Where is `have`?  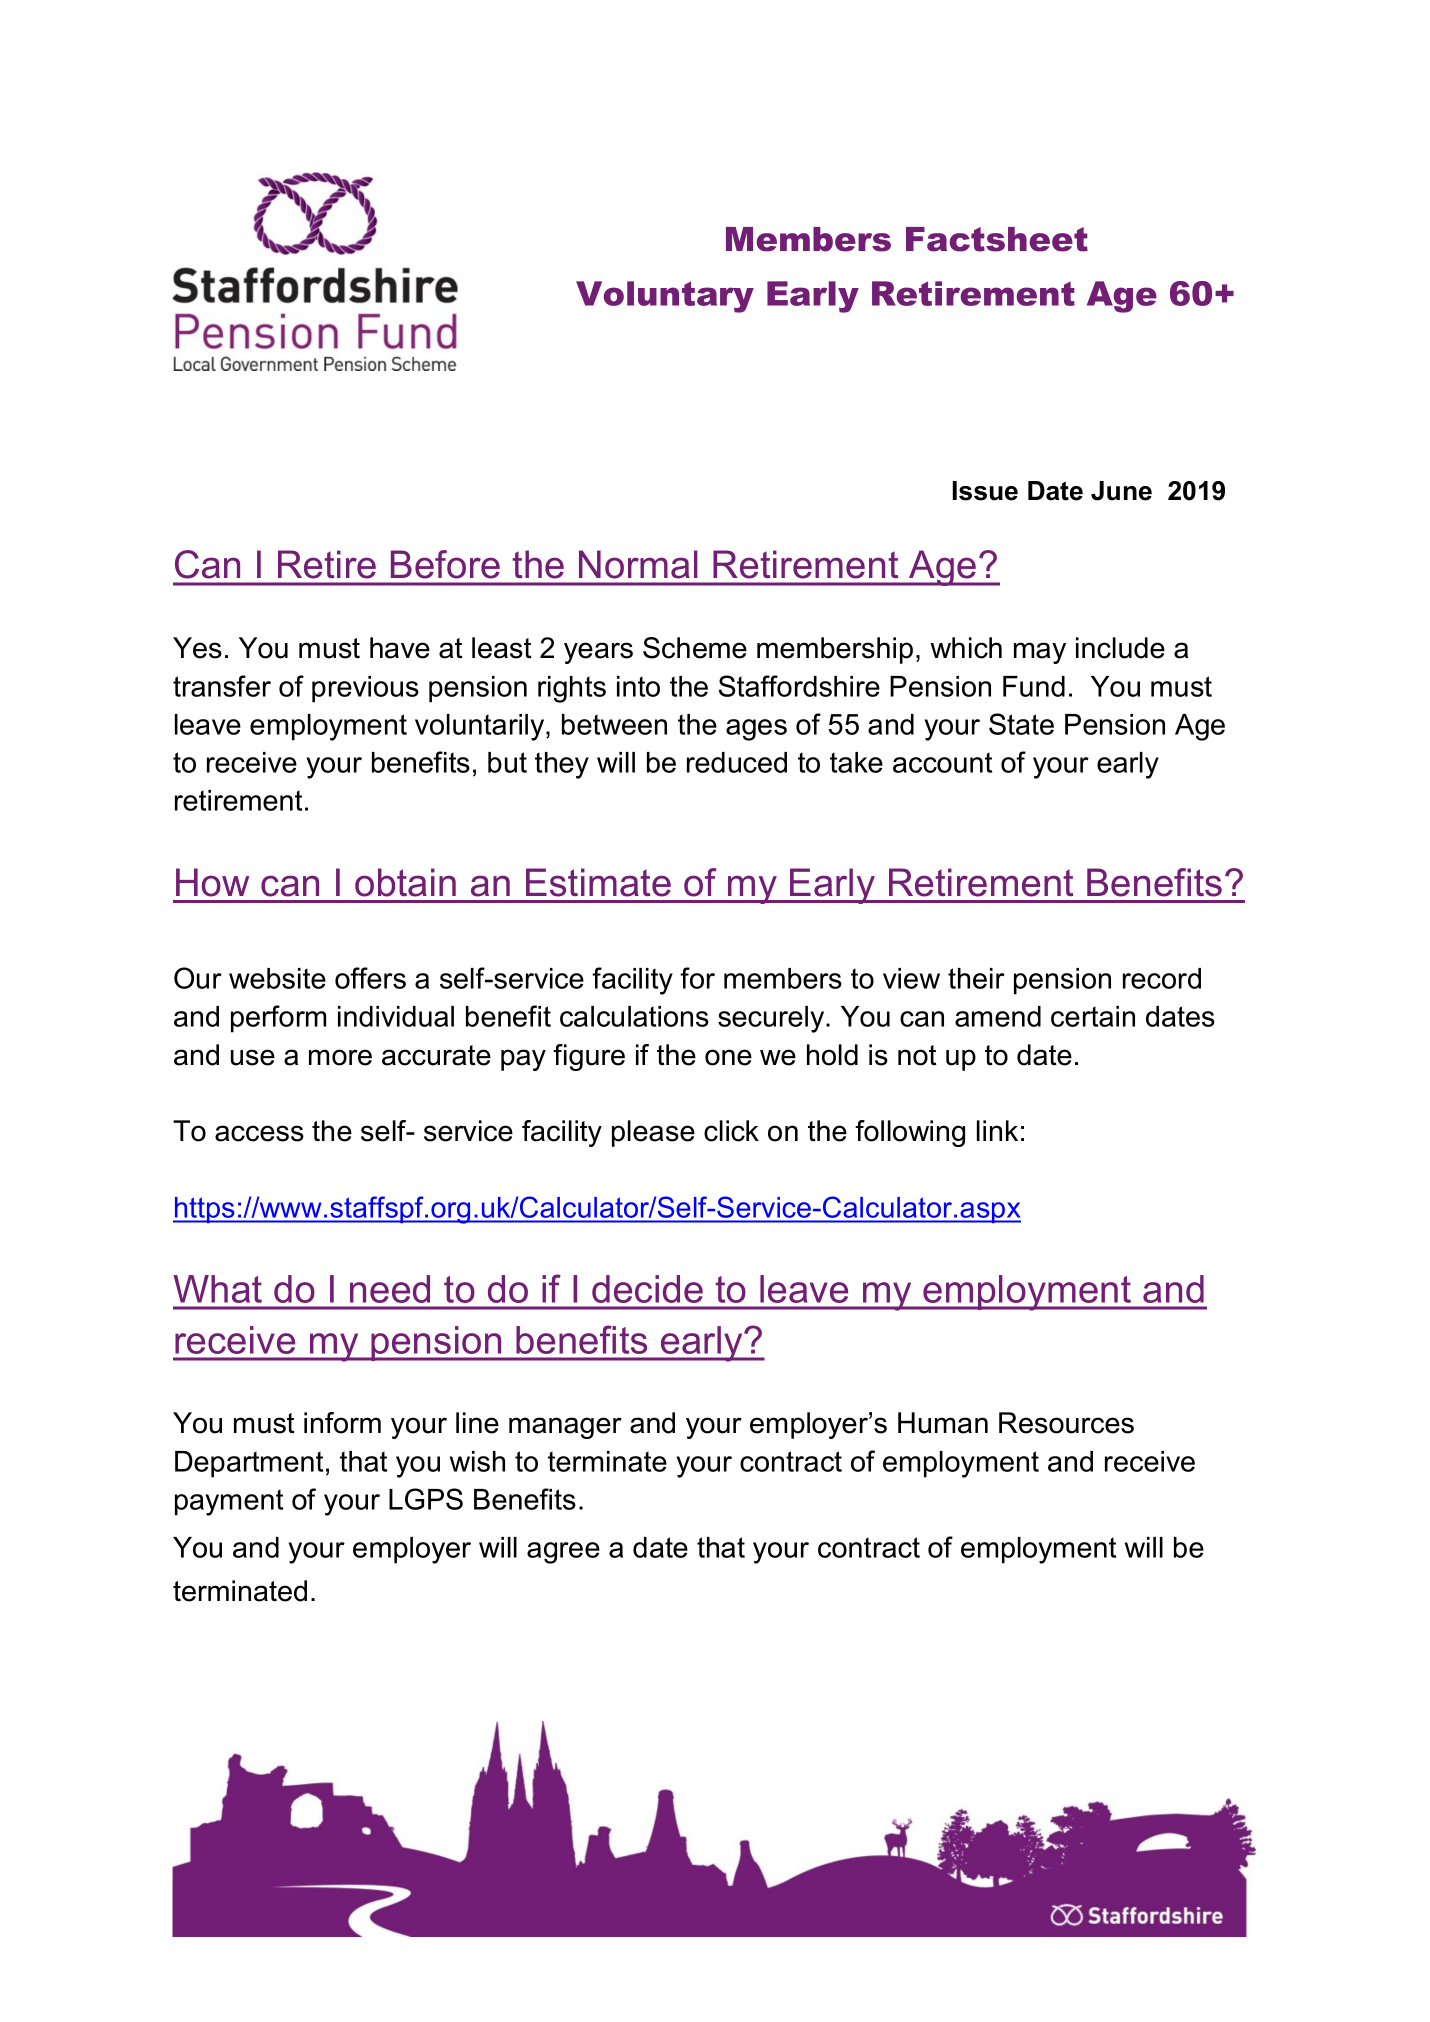
have is located at coordinates (400, 648).
